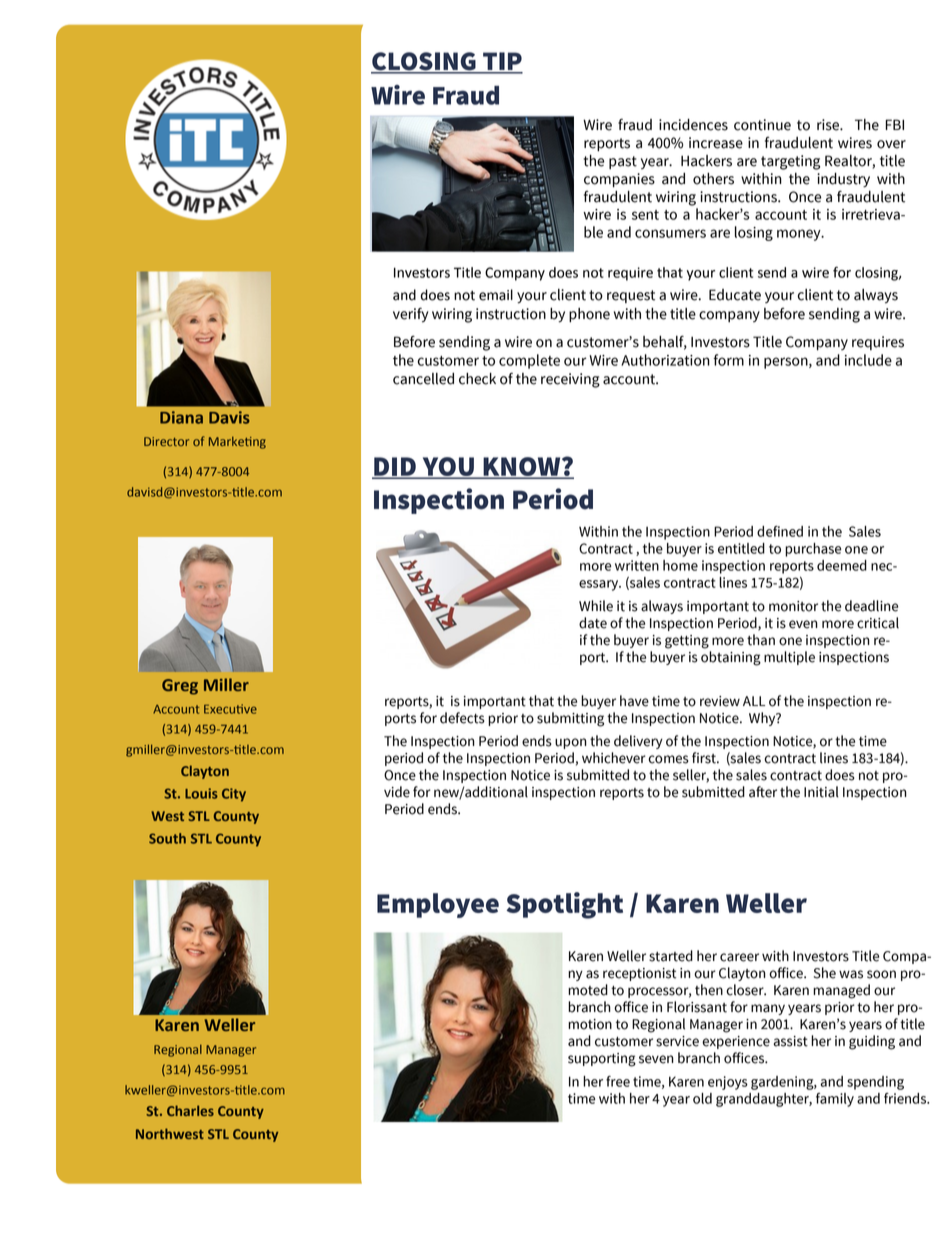 The width and height of the document is (952, 1233). I want to click on Spotlight, so click(564, 905).
